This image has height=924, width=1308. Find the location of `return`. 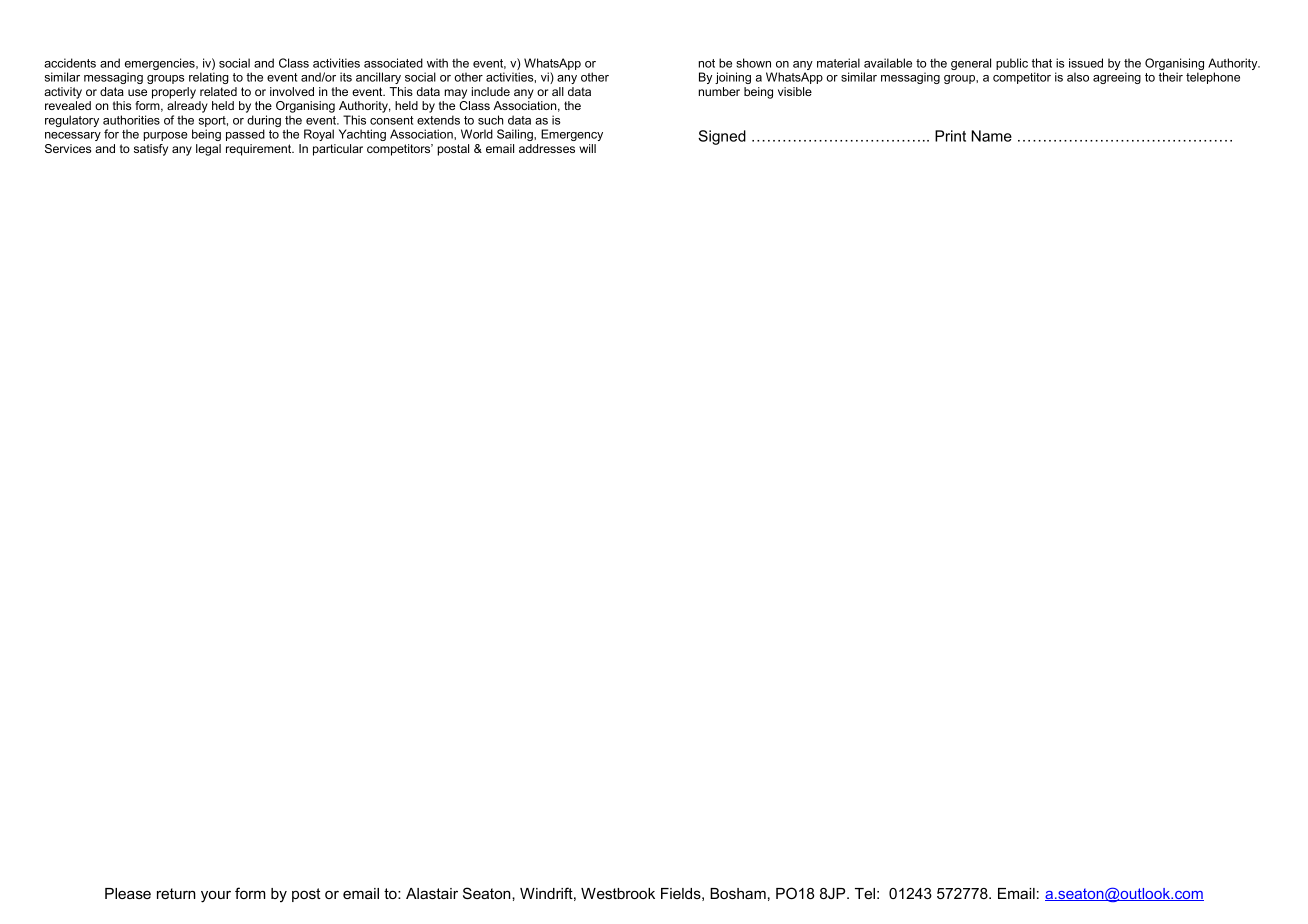

return is located at coordinates (176, 893).
